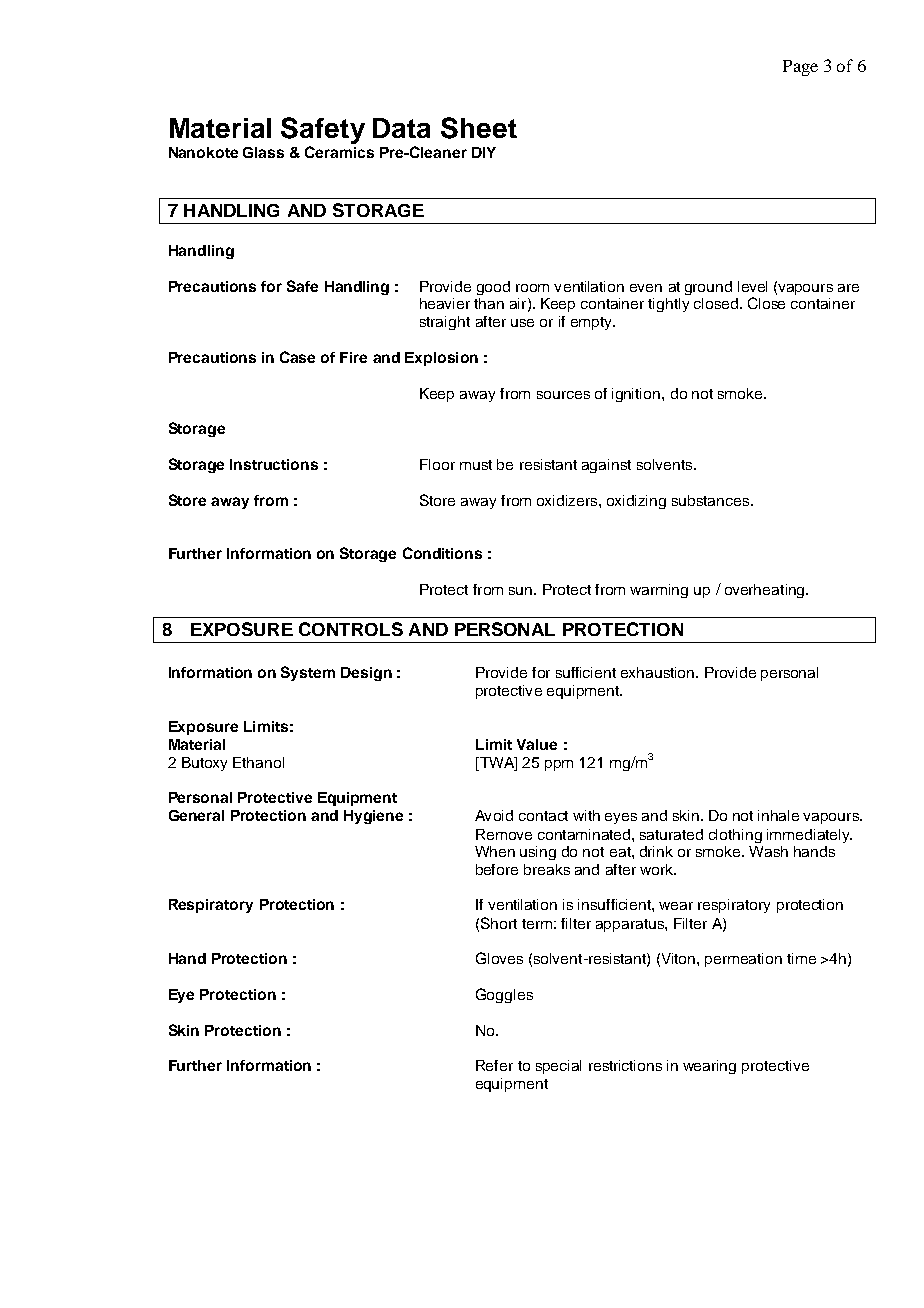 The height and width of the screenshot is (1308, 924). I want to click on overheating, so click(766, 591).
